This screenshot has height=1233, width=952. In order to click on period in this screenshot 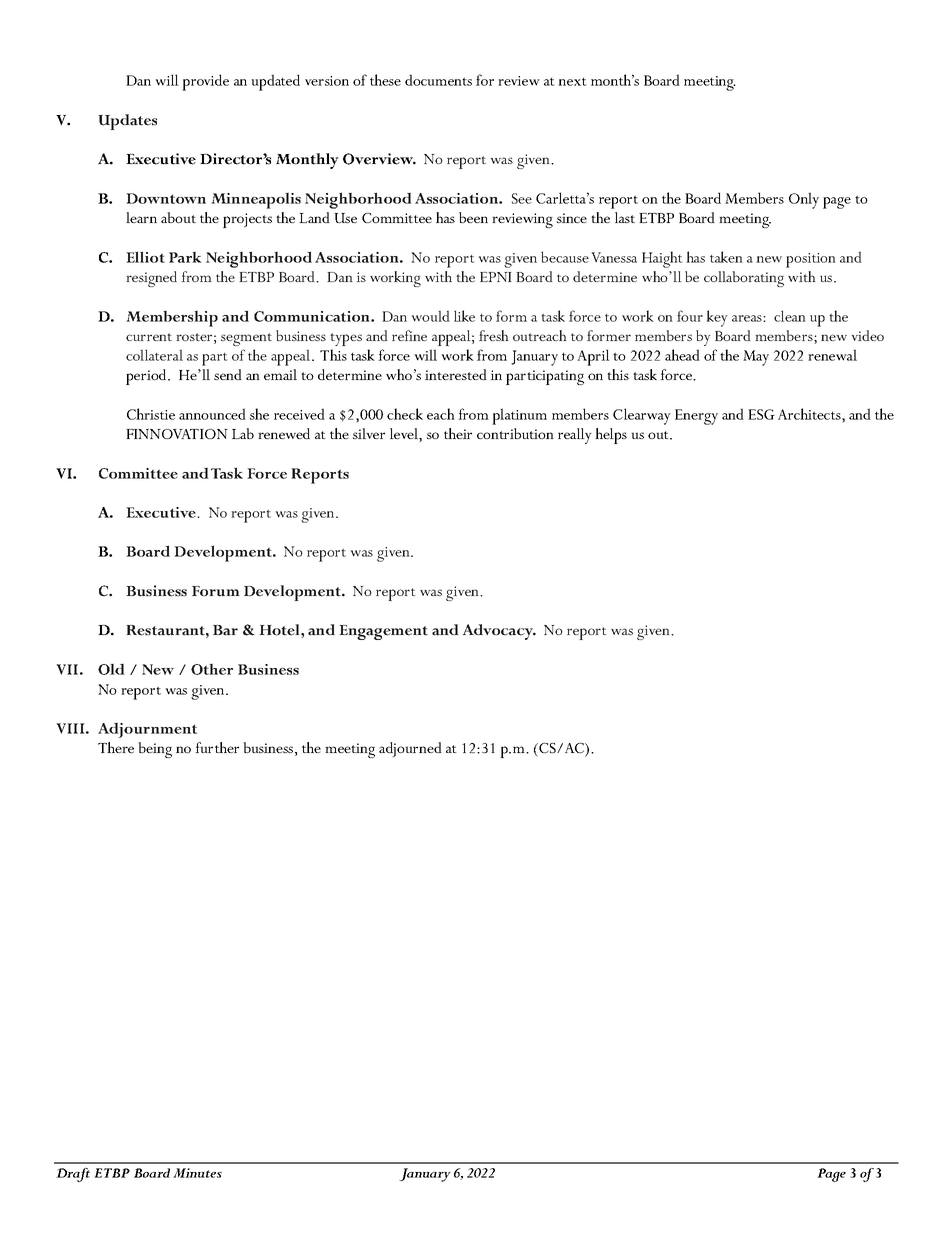, I will do `click(147, 377)`.
